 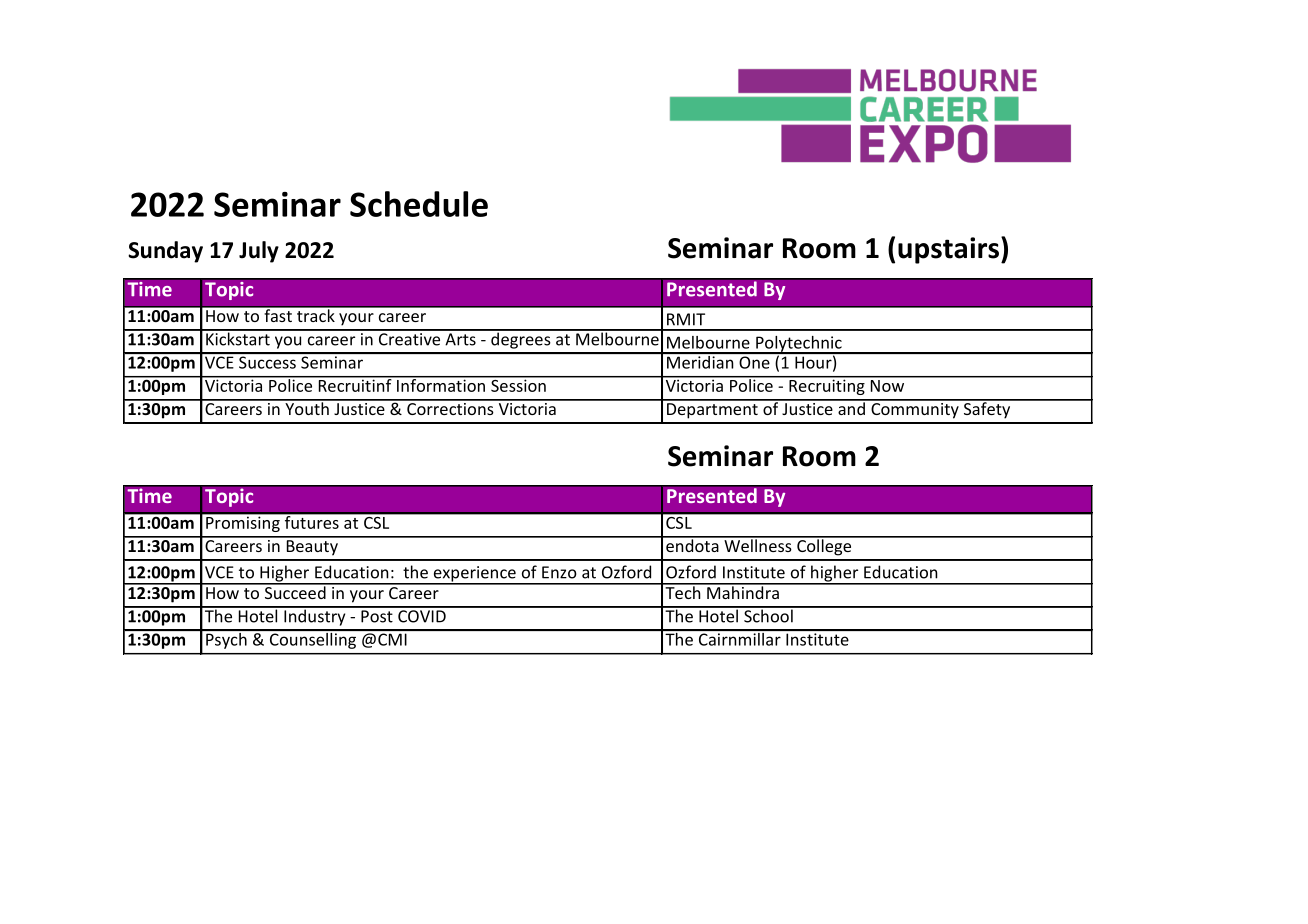 What do you see at coordinates (950, 250) in the screenshot?
I see `upstairs` at bounding box center [950, 250].
